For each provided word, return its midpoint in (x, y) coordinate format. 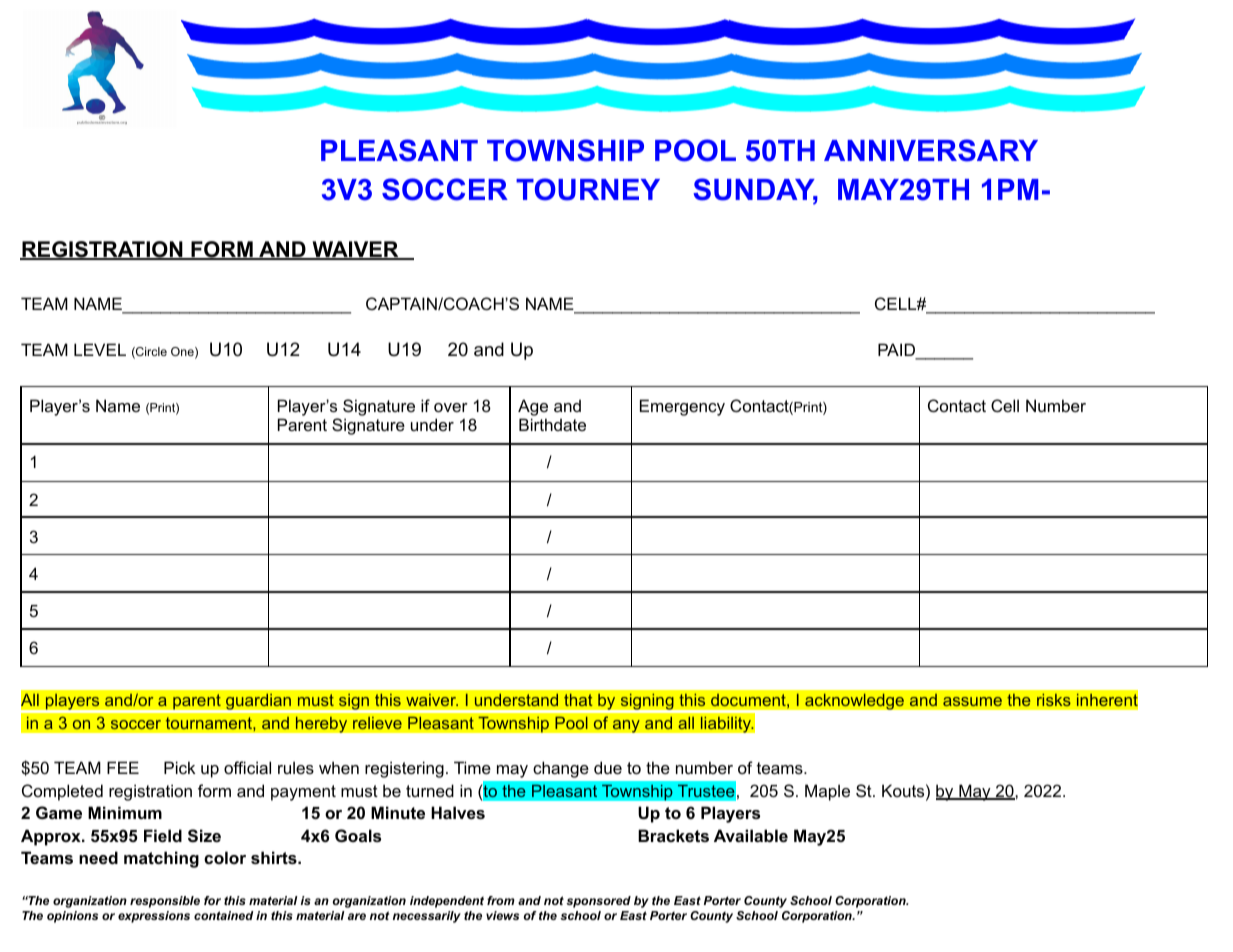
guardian (258, 703)
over (451, 407)
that (578, 700)
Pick (179, 767)
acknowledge (854, 701)
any (626, 726)
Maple (827, 792)
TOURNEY (588, 189)
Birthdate (552, 424)
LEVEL (100, 349)
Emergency (682, 407)
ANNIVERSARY (931, 150)
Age (533, 407)
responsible (165, 902)
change (561, 769)
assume (972, 701)
